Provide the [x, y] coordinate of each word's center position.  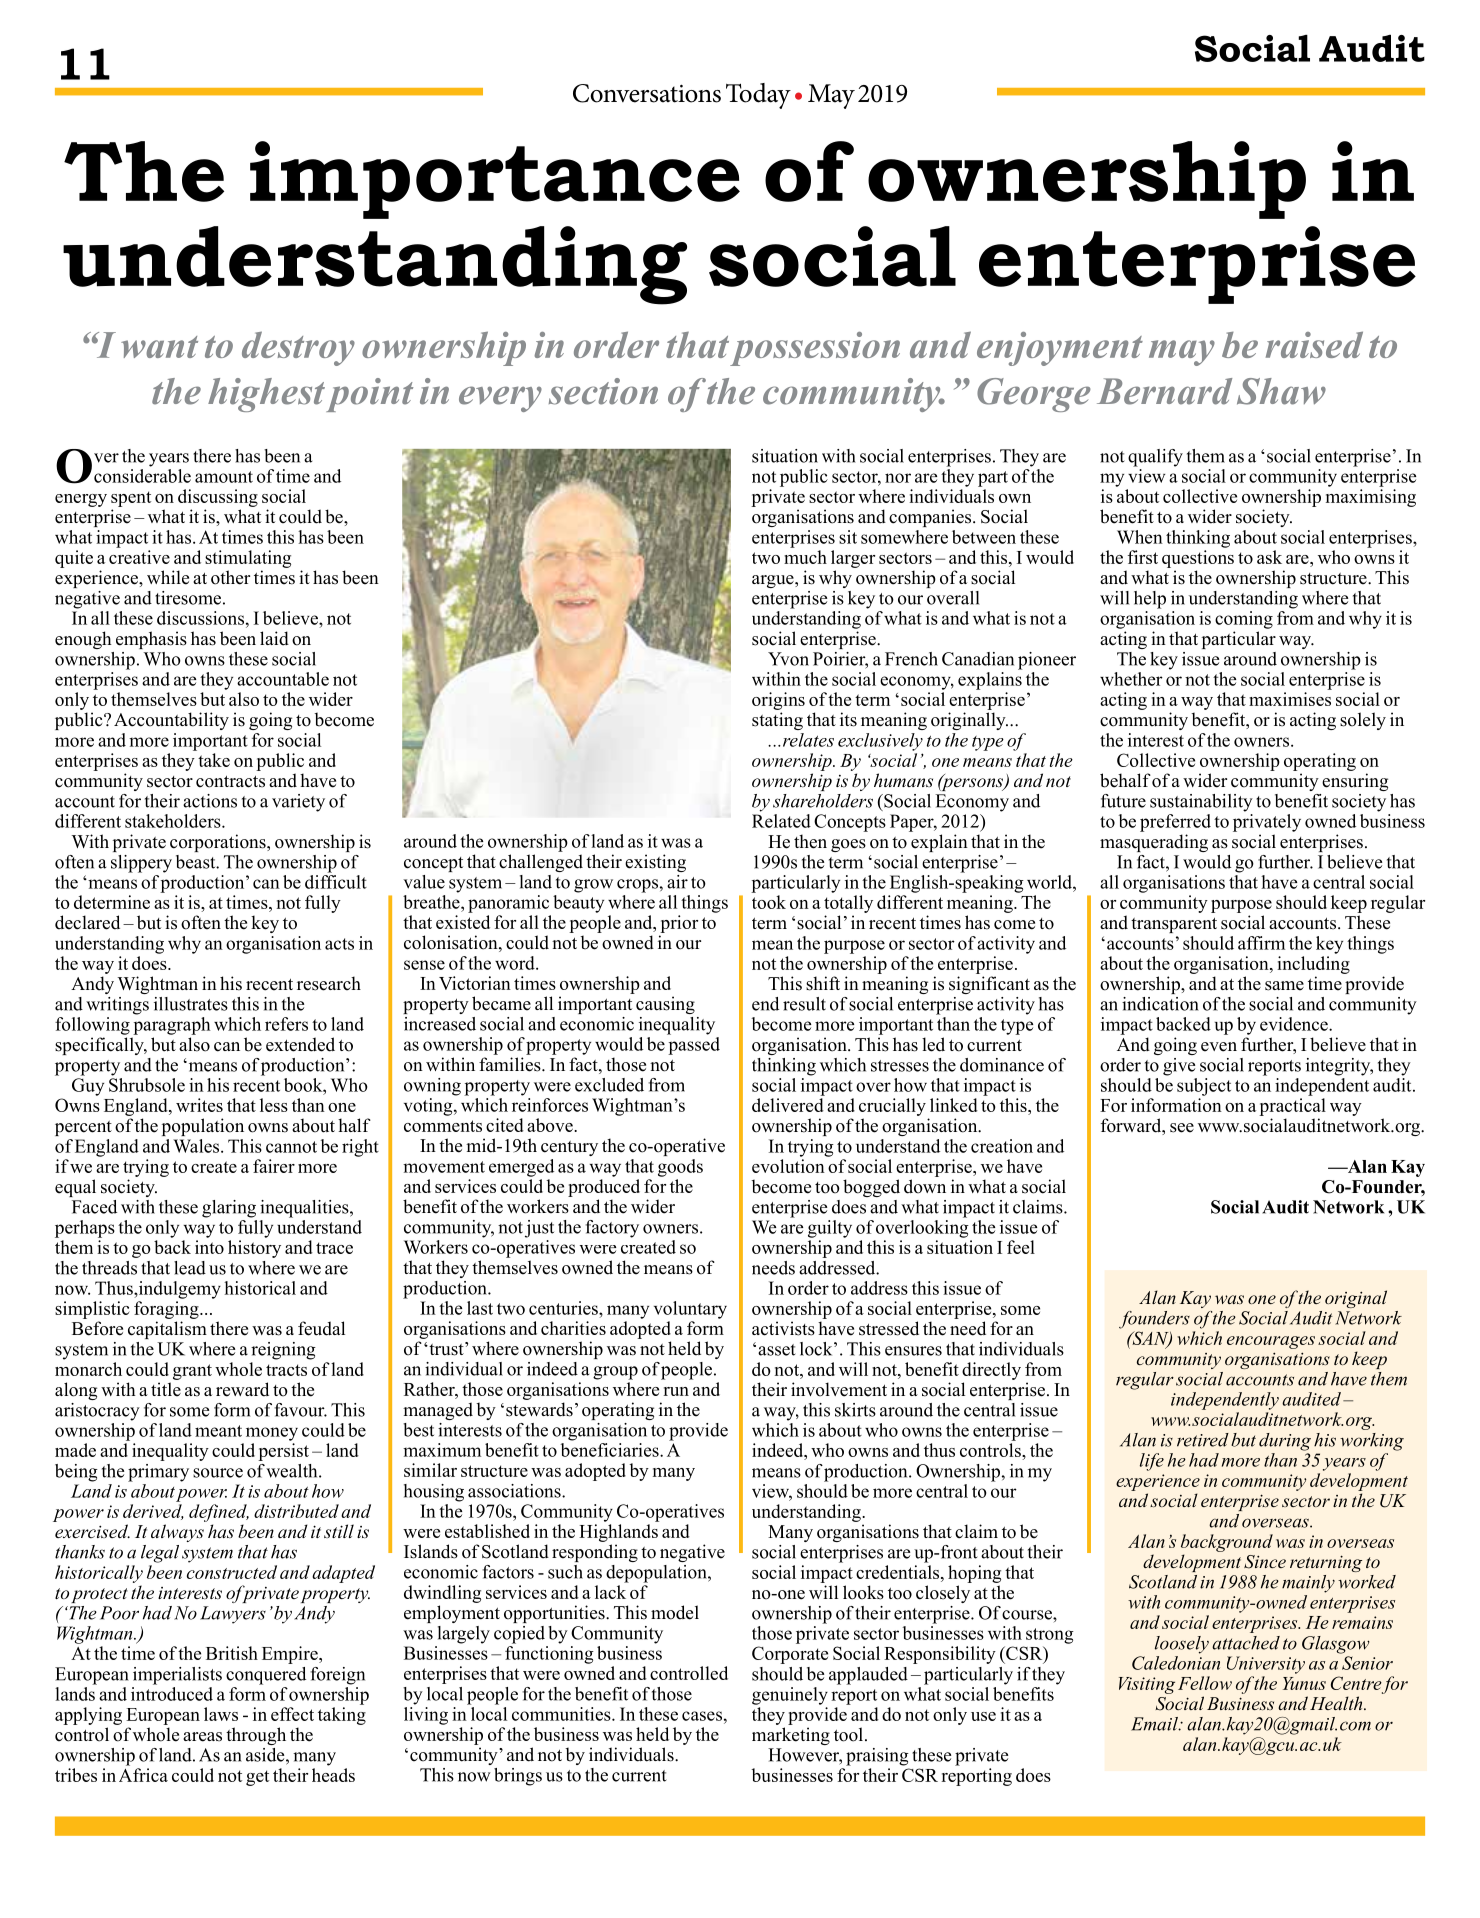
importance [495, 180]
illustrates [191, 1004]
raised [1314, 344]
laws [221, 1714]
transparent [1174, 925]
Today [758, 96]
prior [679, 924]
